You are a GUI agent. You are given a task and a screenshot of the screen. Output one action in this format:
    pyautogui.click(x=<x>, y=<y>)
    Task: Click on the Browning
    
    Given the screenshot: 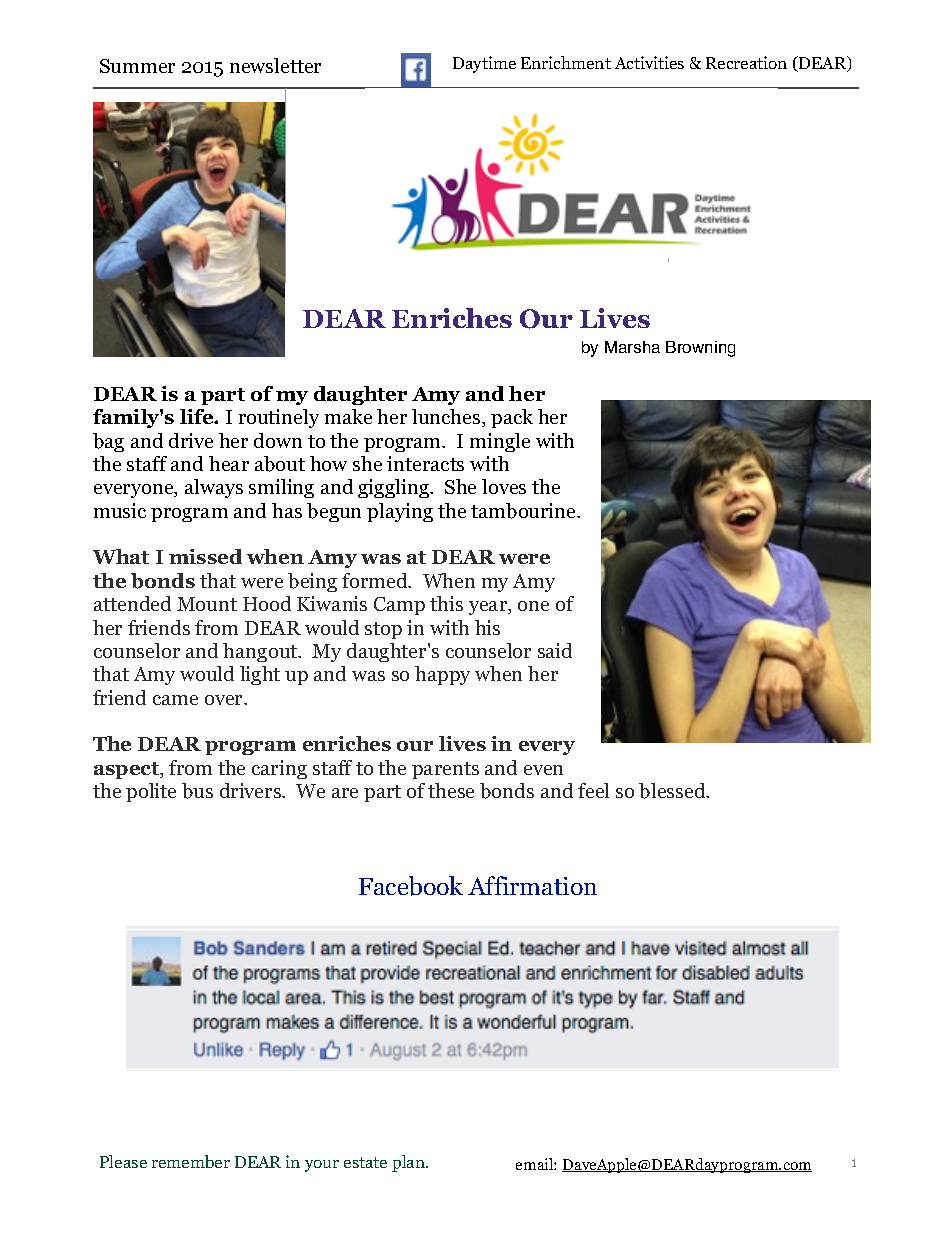 What is the action you would take?
    pyautogui.click(x=700, y=349)
